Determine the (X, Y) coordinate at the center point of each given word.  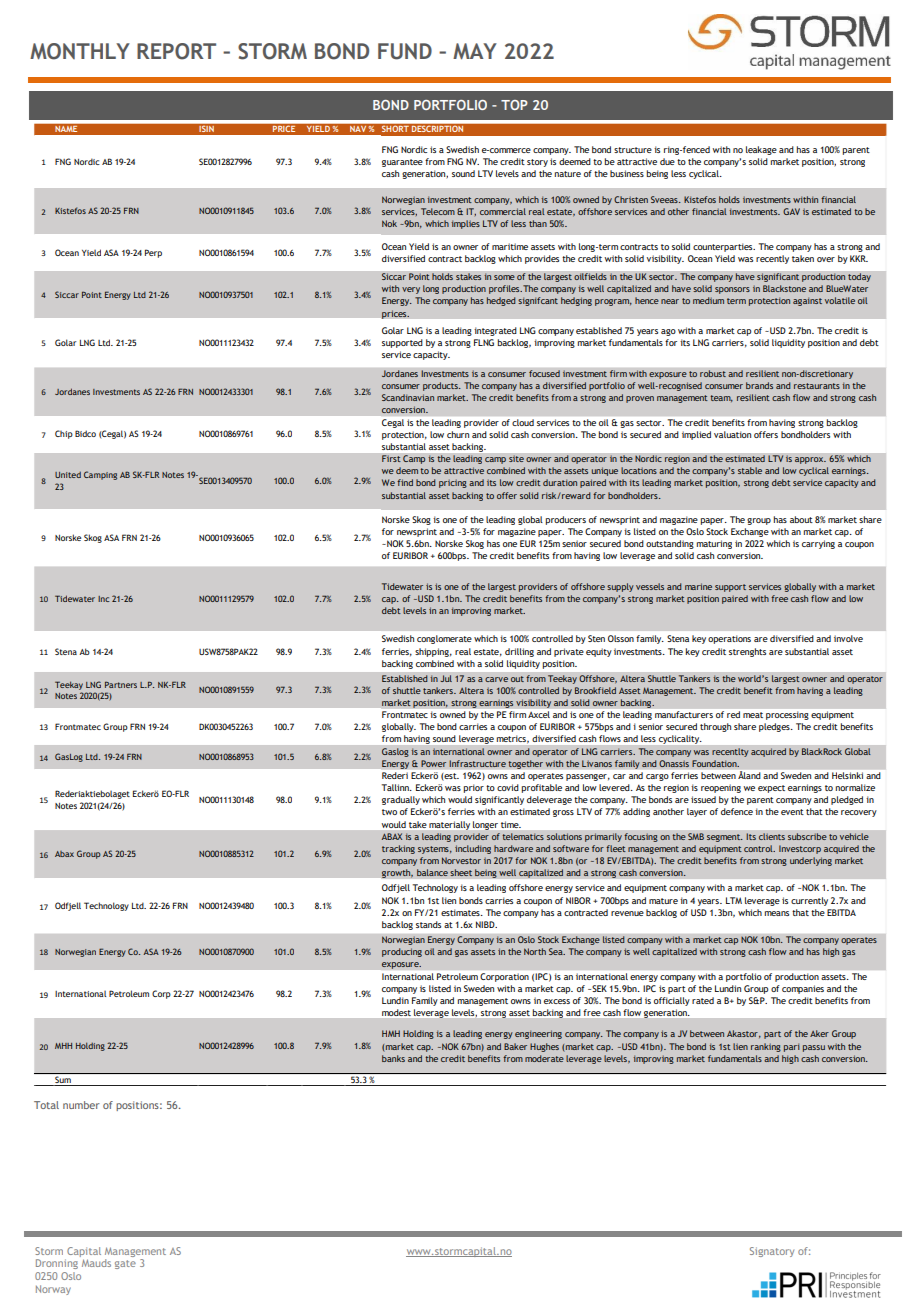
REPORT (176, 51)
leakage (761, 150)
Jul (446, 678)
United (68, 475)
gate (125, 1264)
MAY (475, 51)
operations (729, 639)
